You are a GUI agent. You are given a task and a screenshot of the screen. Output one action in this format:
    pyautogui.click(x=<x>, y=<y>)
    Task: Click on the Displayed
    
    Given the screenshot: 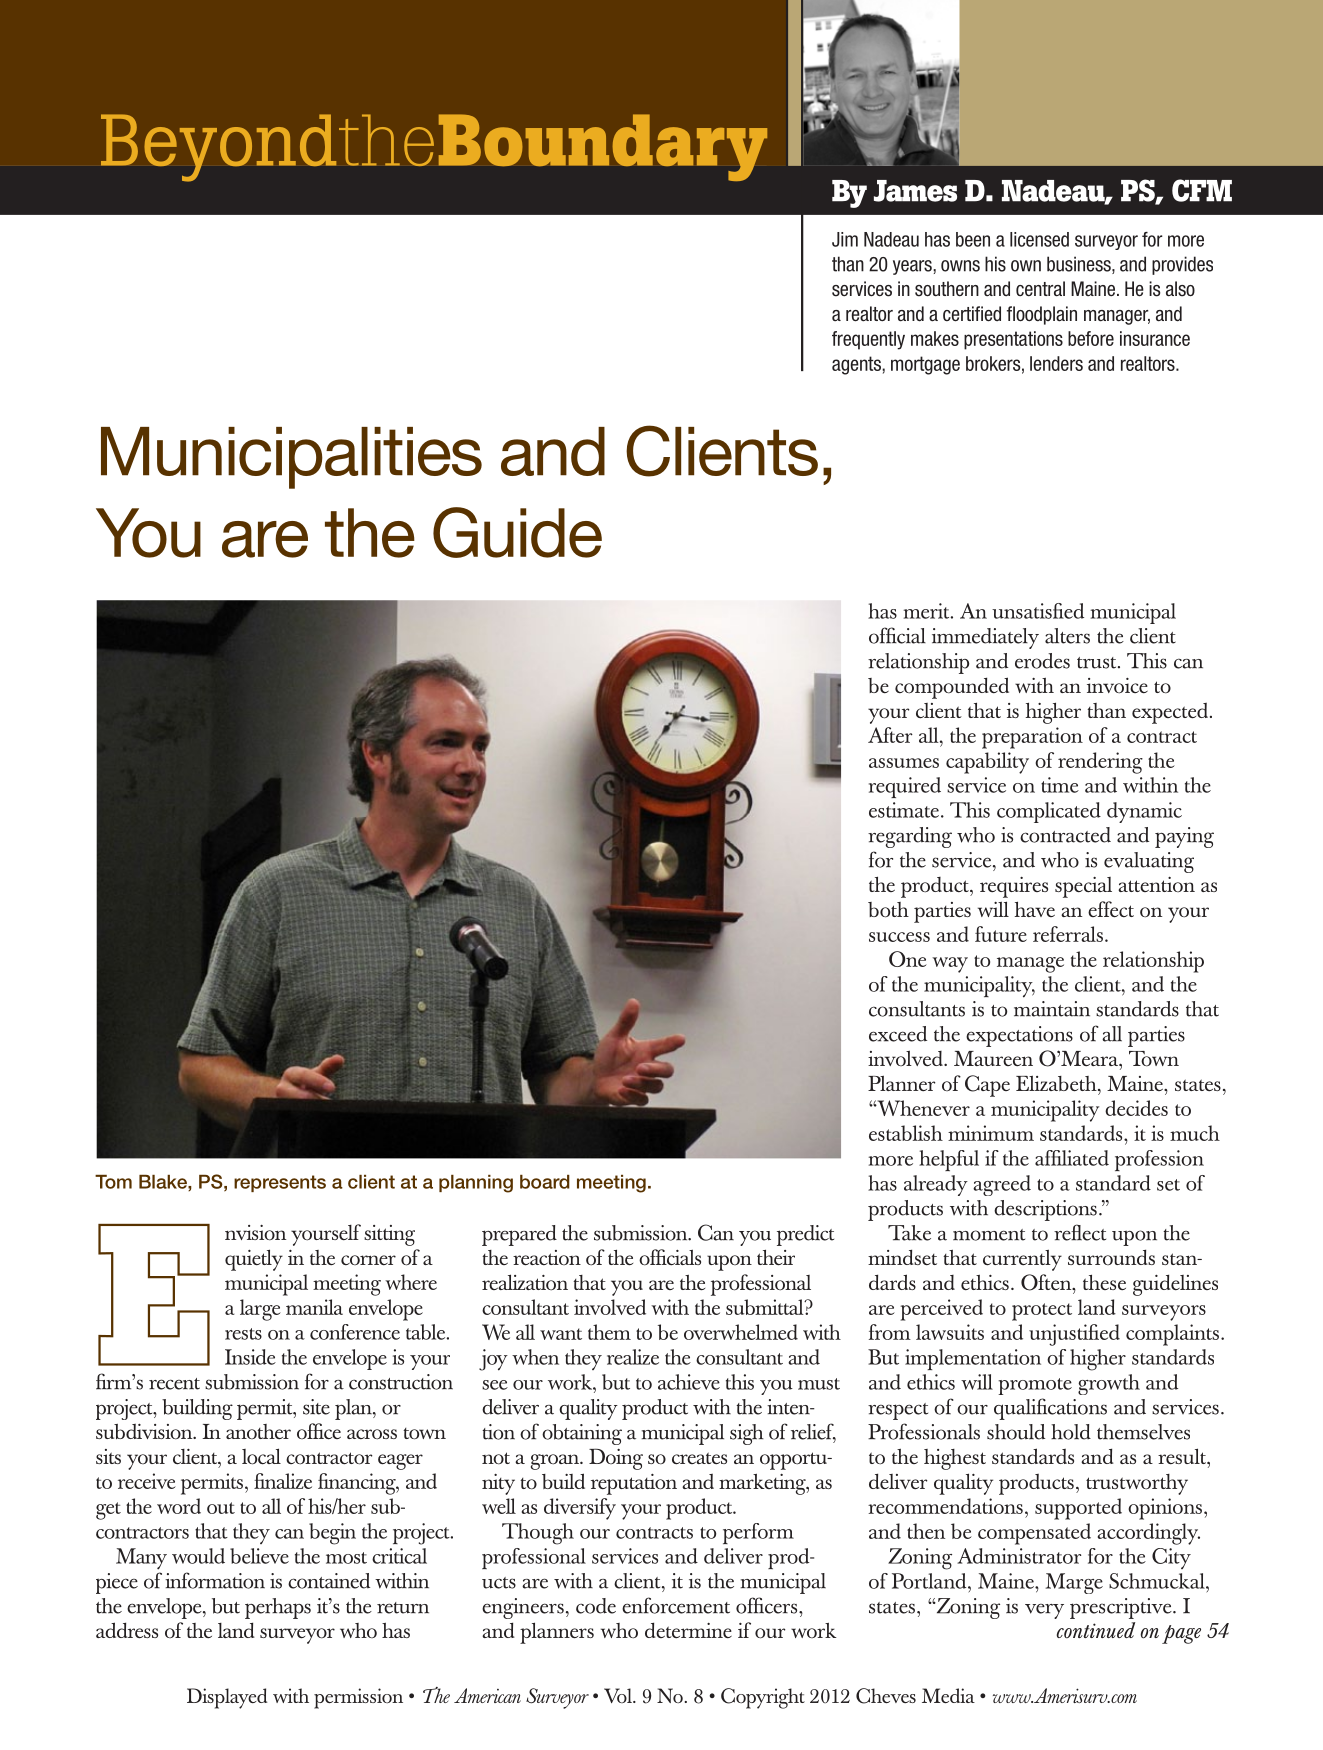 What is the action you would take?
    pyautogui.click(x=227, y=1698)
